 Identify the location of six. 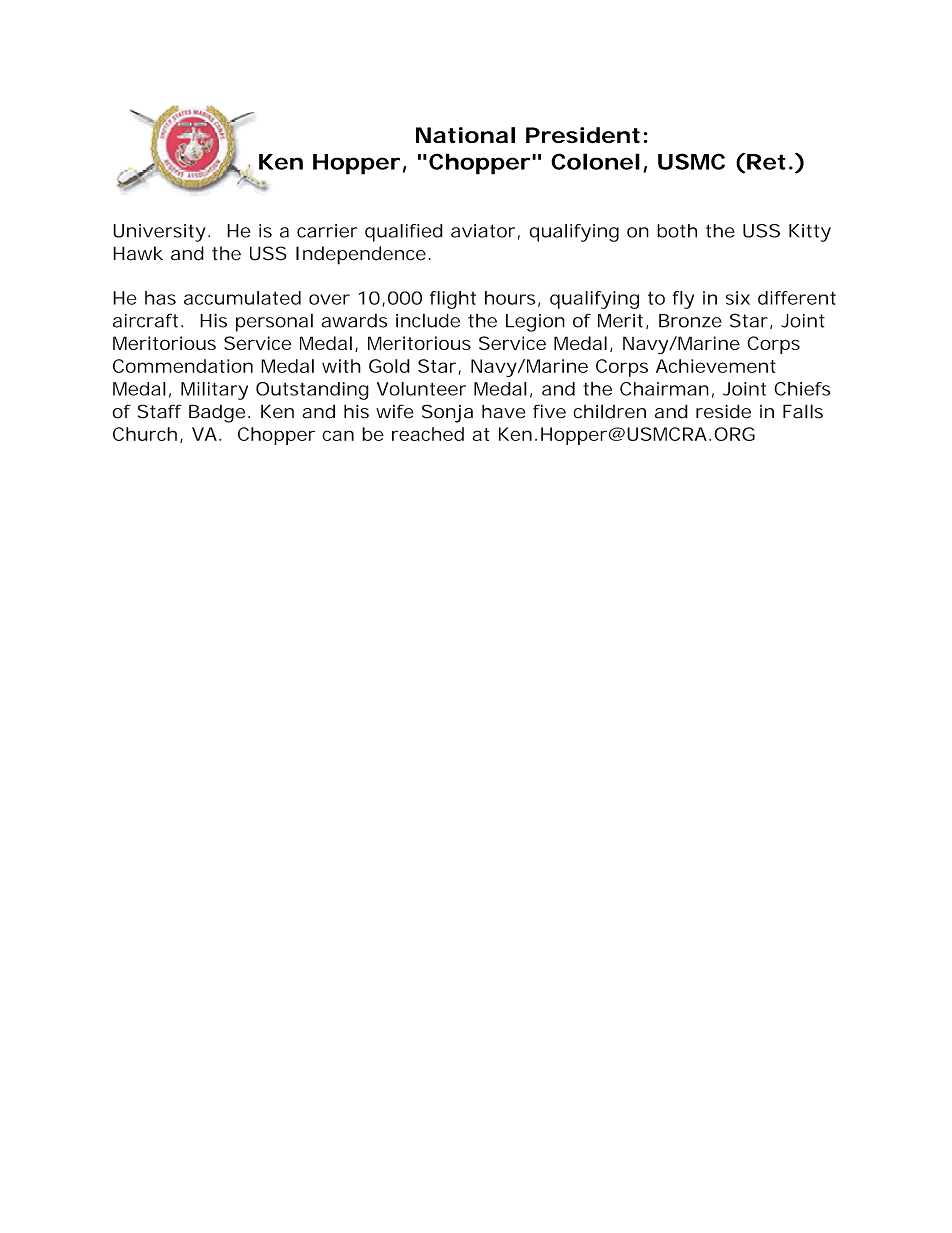
(738, 298).
